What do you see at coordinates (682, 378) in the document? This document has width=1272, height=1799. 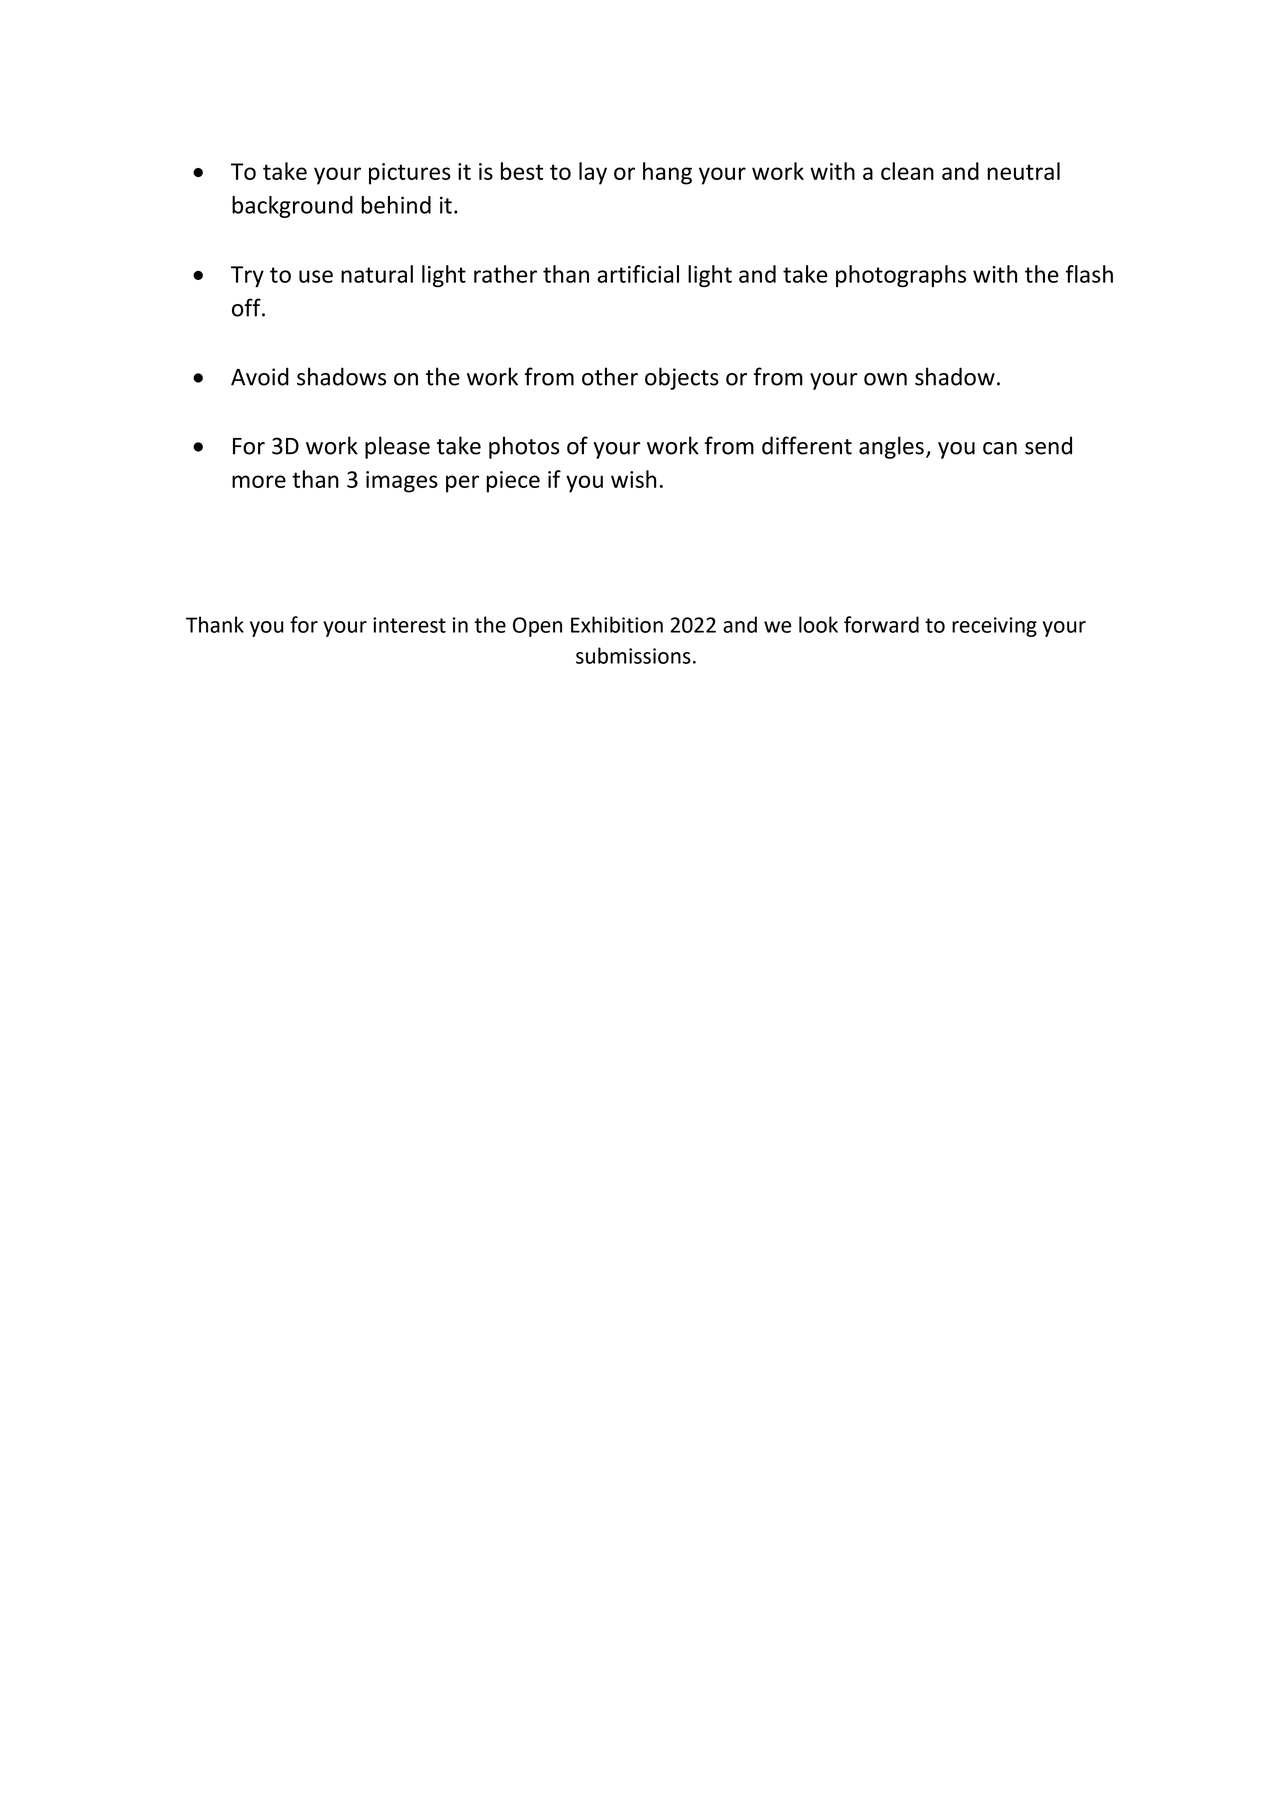 I see `objects` at bounding box center [682, 378].
